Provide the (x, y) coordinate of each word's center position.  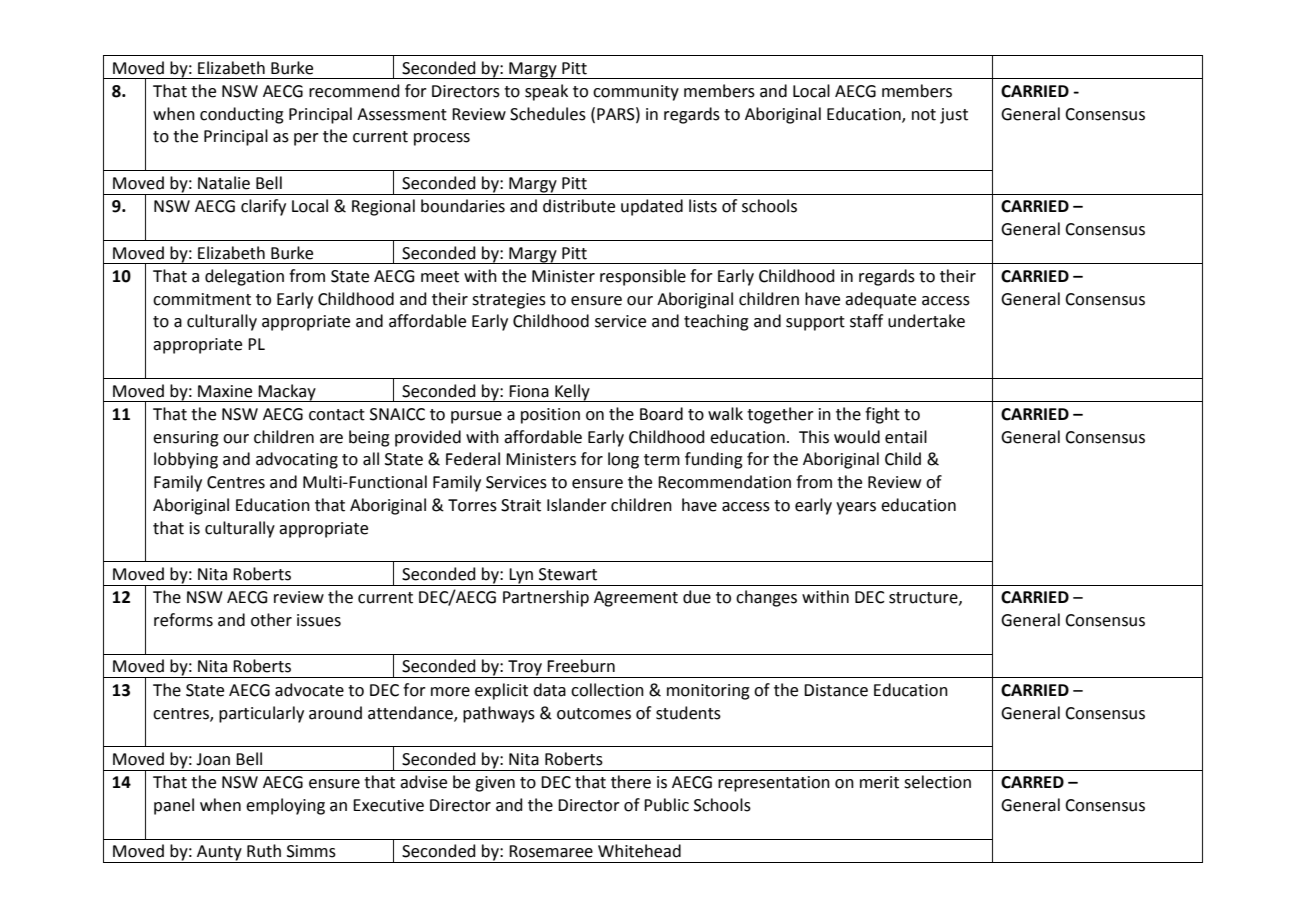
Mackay (287, 393)
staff (866, 321)
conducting (242, 115)
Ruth (264, 851)
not (924, 115)
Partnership (546, 598)
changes (766, 598)
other (271, 620)
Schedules (548, 114)
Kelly (572, 393)
